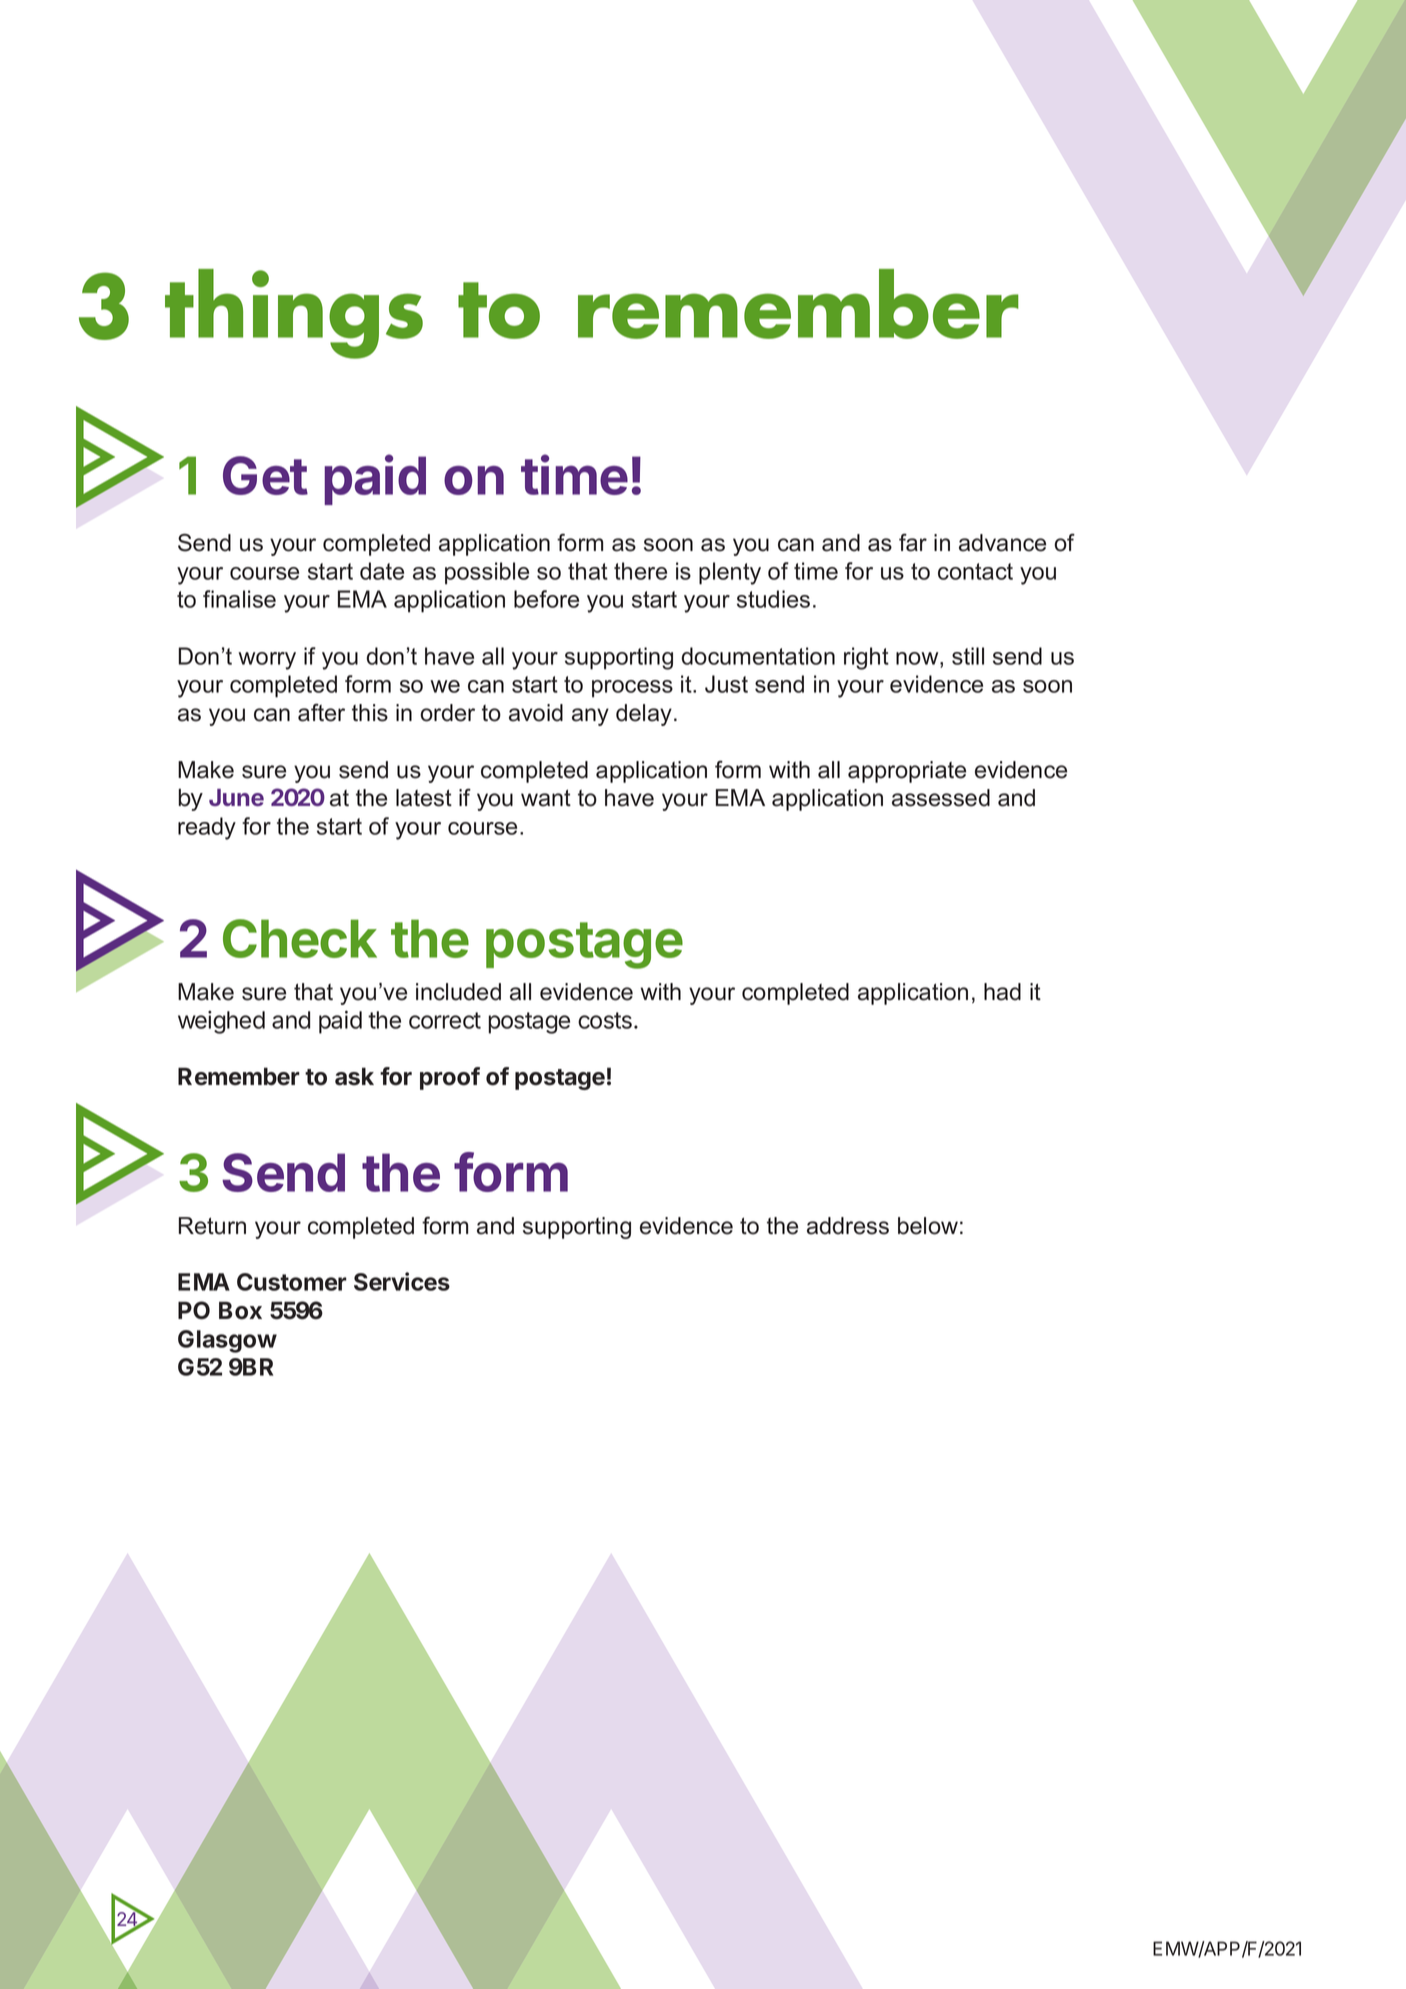 This screenshot has width=1406, height=1989. I want to click on things, so click(294, 314).
